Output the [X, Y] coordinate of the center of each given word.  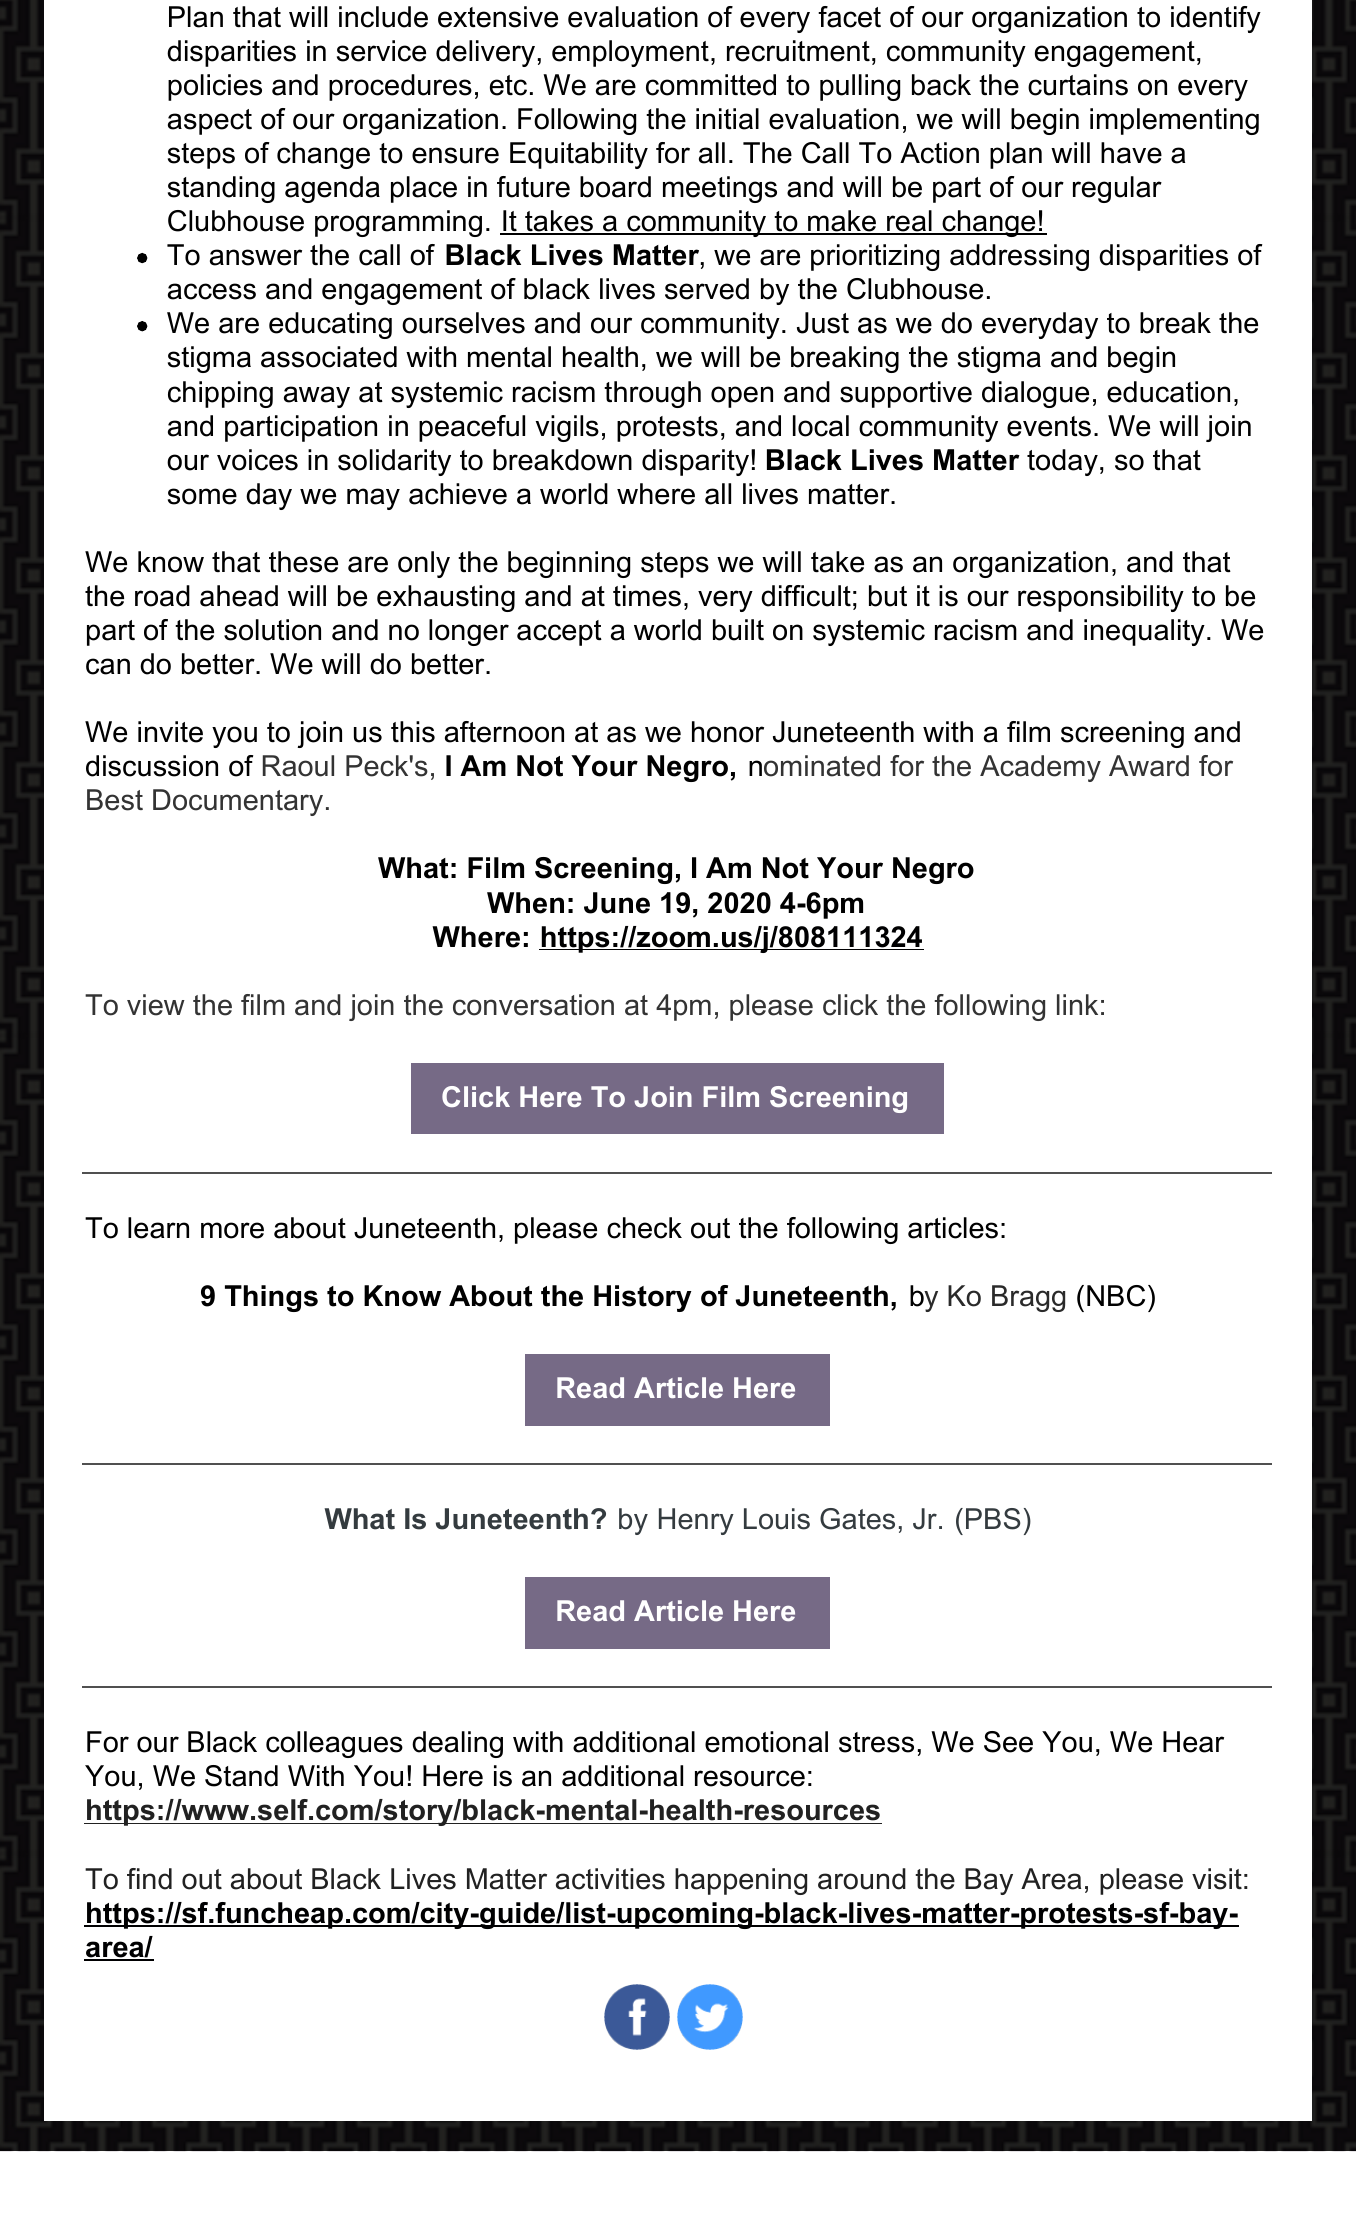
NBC [1116, 1296]
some [202, 496]
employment [630, 53]
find [149, 1879]
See [1008, 1742]
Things [271, 1298]
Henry [696, 1521]
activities [610, 1879]
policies [215, 87]
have [1131, 153]
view [156, 1005]
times [647, 596]
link [1077, 1004]
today [1062, 462]
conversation [533, 1005]
